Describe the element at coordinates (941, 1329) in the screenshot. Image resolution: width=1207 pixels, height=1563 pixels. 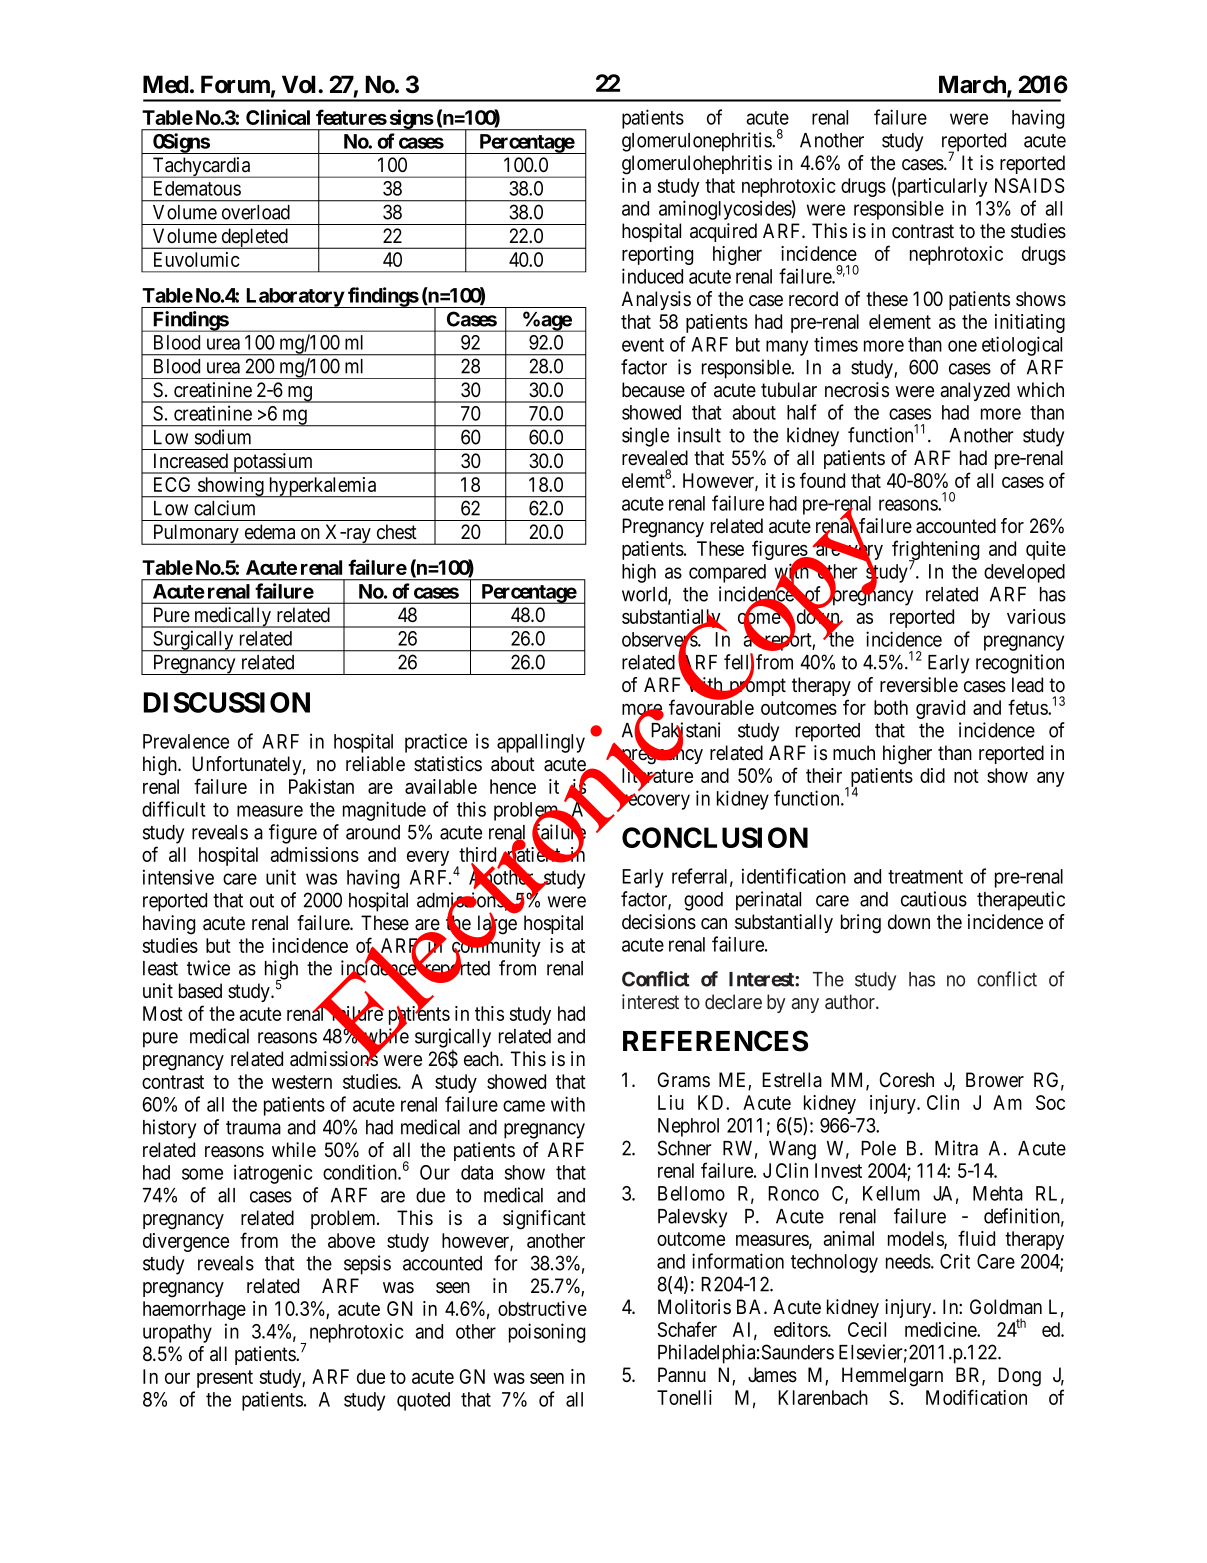
I see `medicine` at that location.
